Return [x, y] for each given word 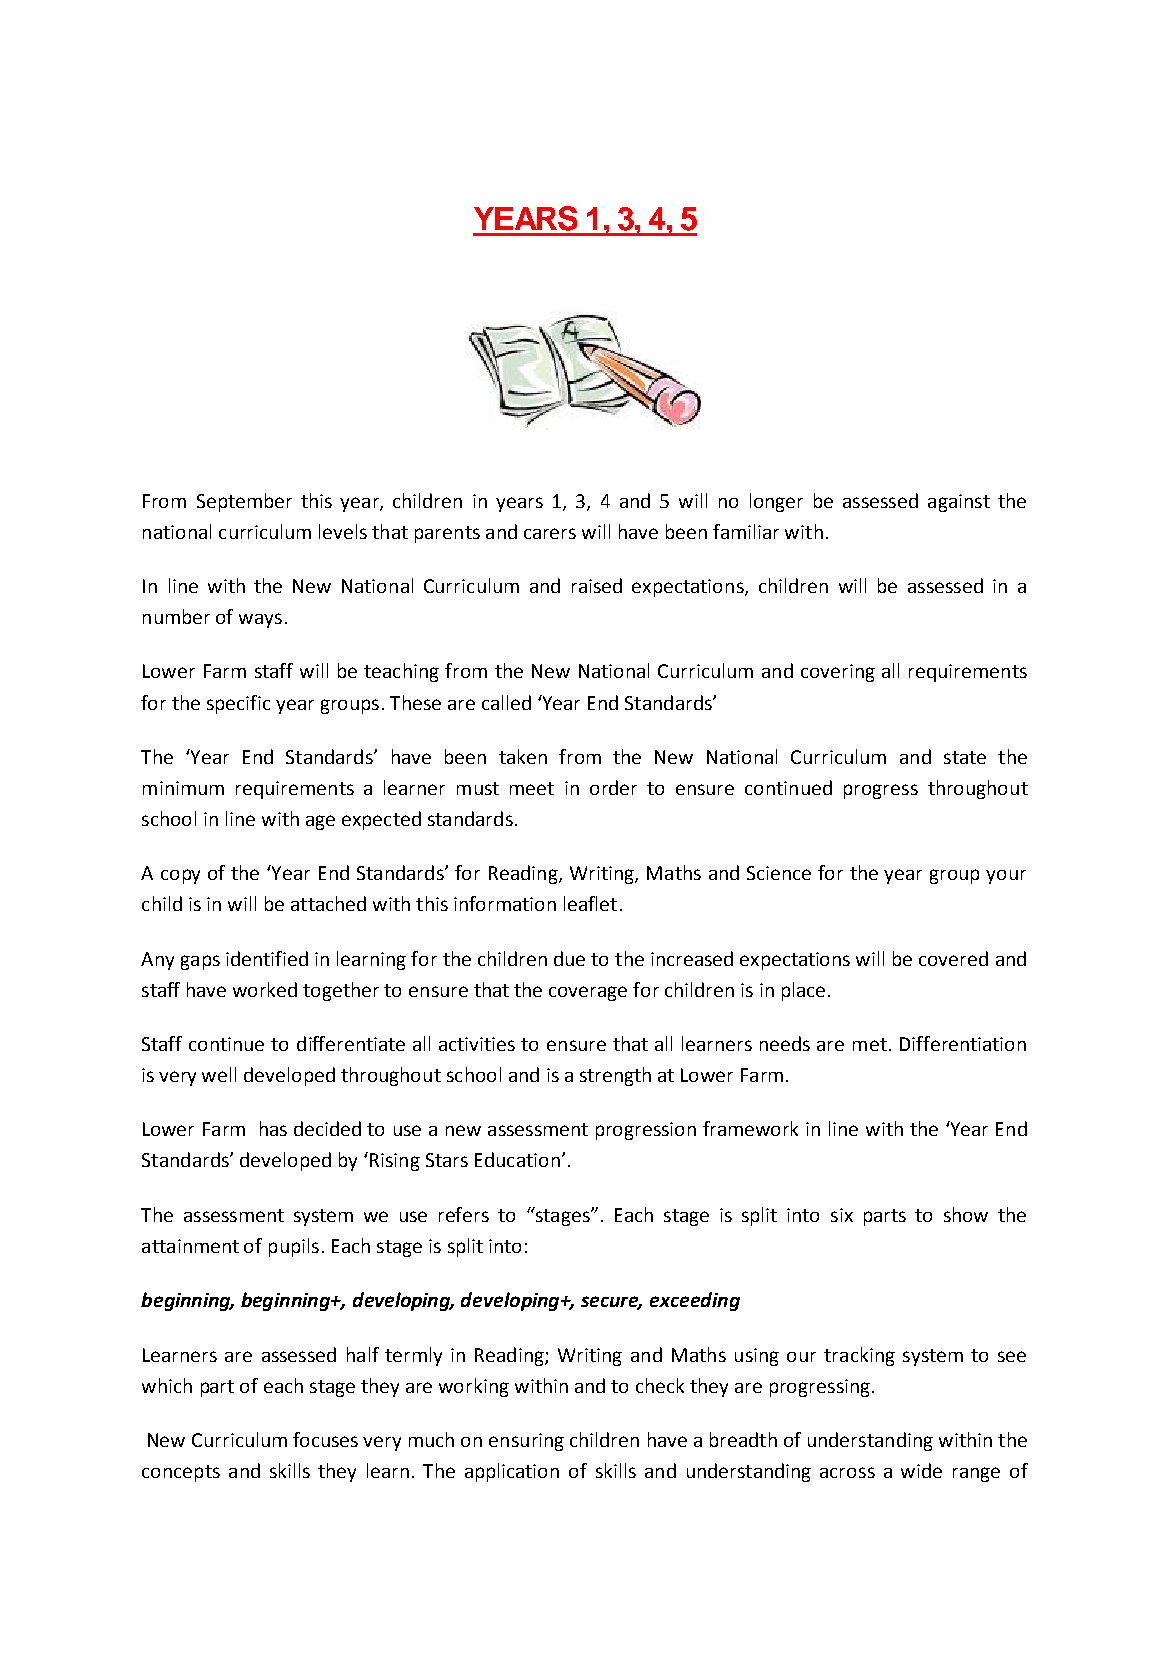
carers [550, 533]
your [1006, 877]
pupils [294, 1247]
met [870, 1044]
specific [238, 704]
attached [328, 903]
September [244, 502]
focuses [325, 1439]
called [506, 702]
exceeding [695, 1301]
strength [615, 1076]
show [966, 1214]
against [959, 503]
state [965, 757]
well [219, 1074]
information [505, 903]
